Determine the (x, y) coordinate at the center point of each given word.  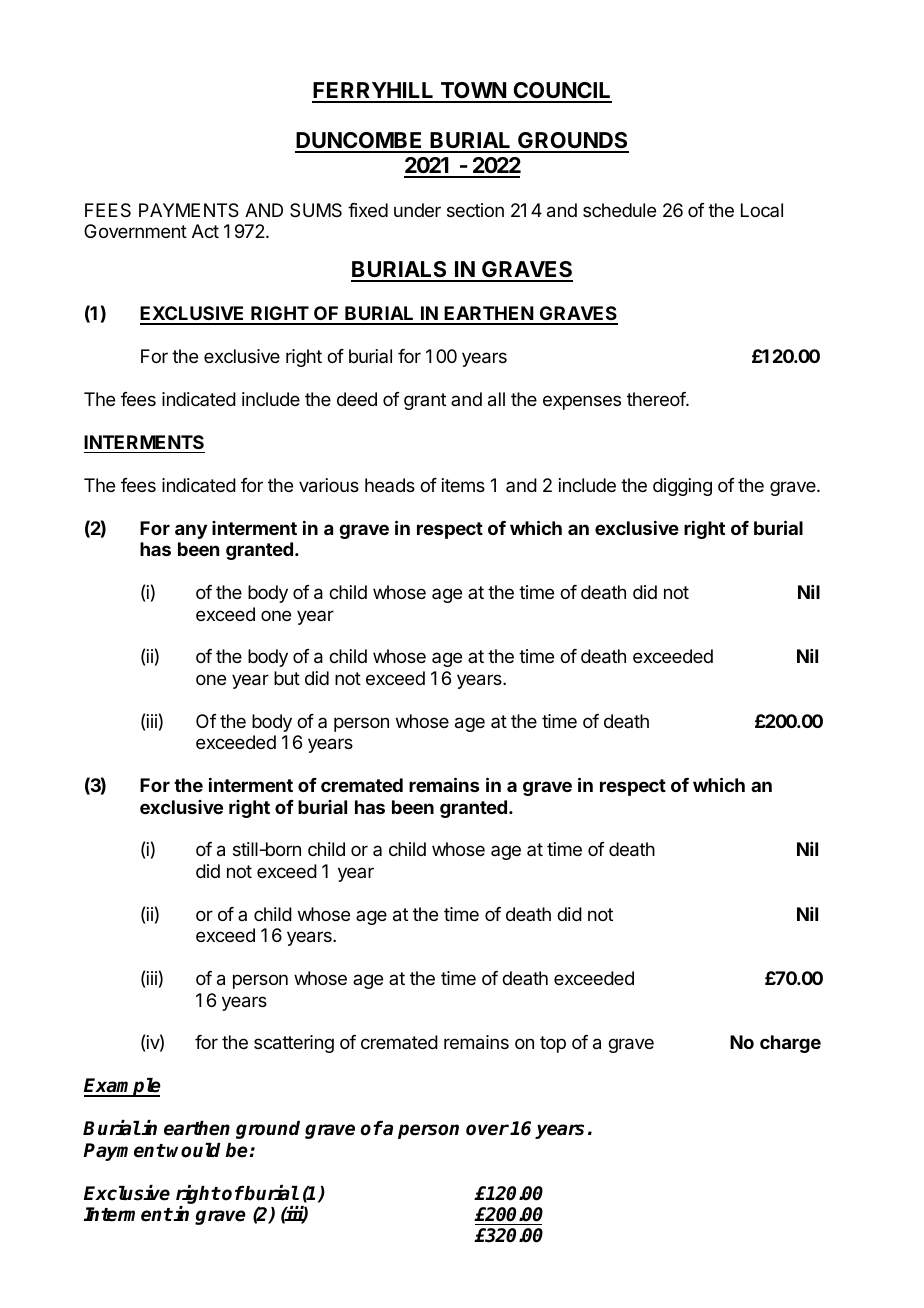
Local (762, 210)
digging (682, 487)
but (287, 678)
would (193, 1150)
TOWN (473, 92)
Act (205, 231)
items (463, 485)
